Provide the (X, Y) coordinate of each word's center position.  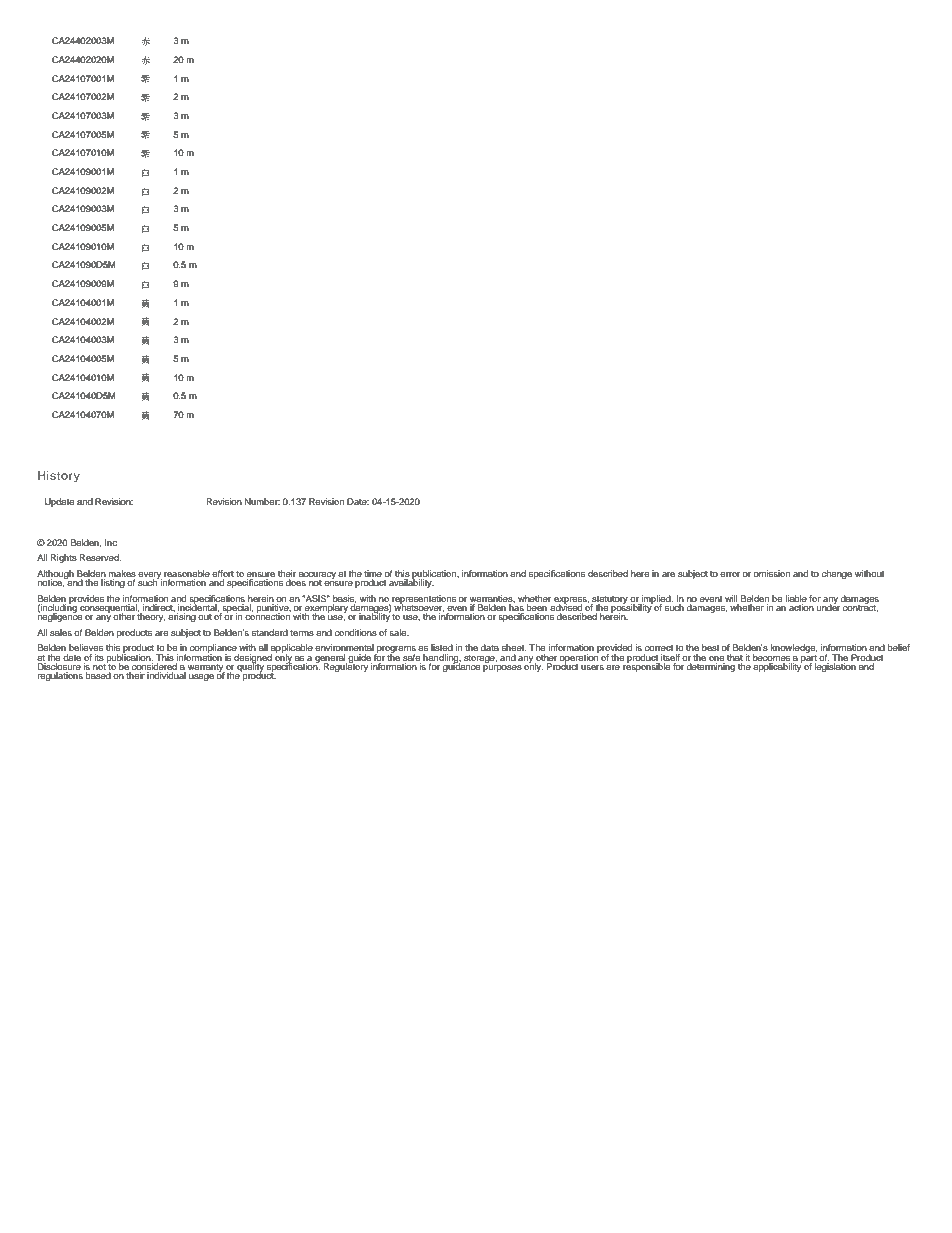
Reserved (100, 557)
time (373, 573)
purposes (502, 667)
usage (201, 677)
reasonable (187, 573)
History (59, 477)
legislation (835, 667)
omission (772, 573)
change (837, 574)
